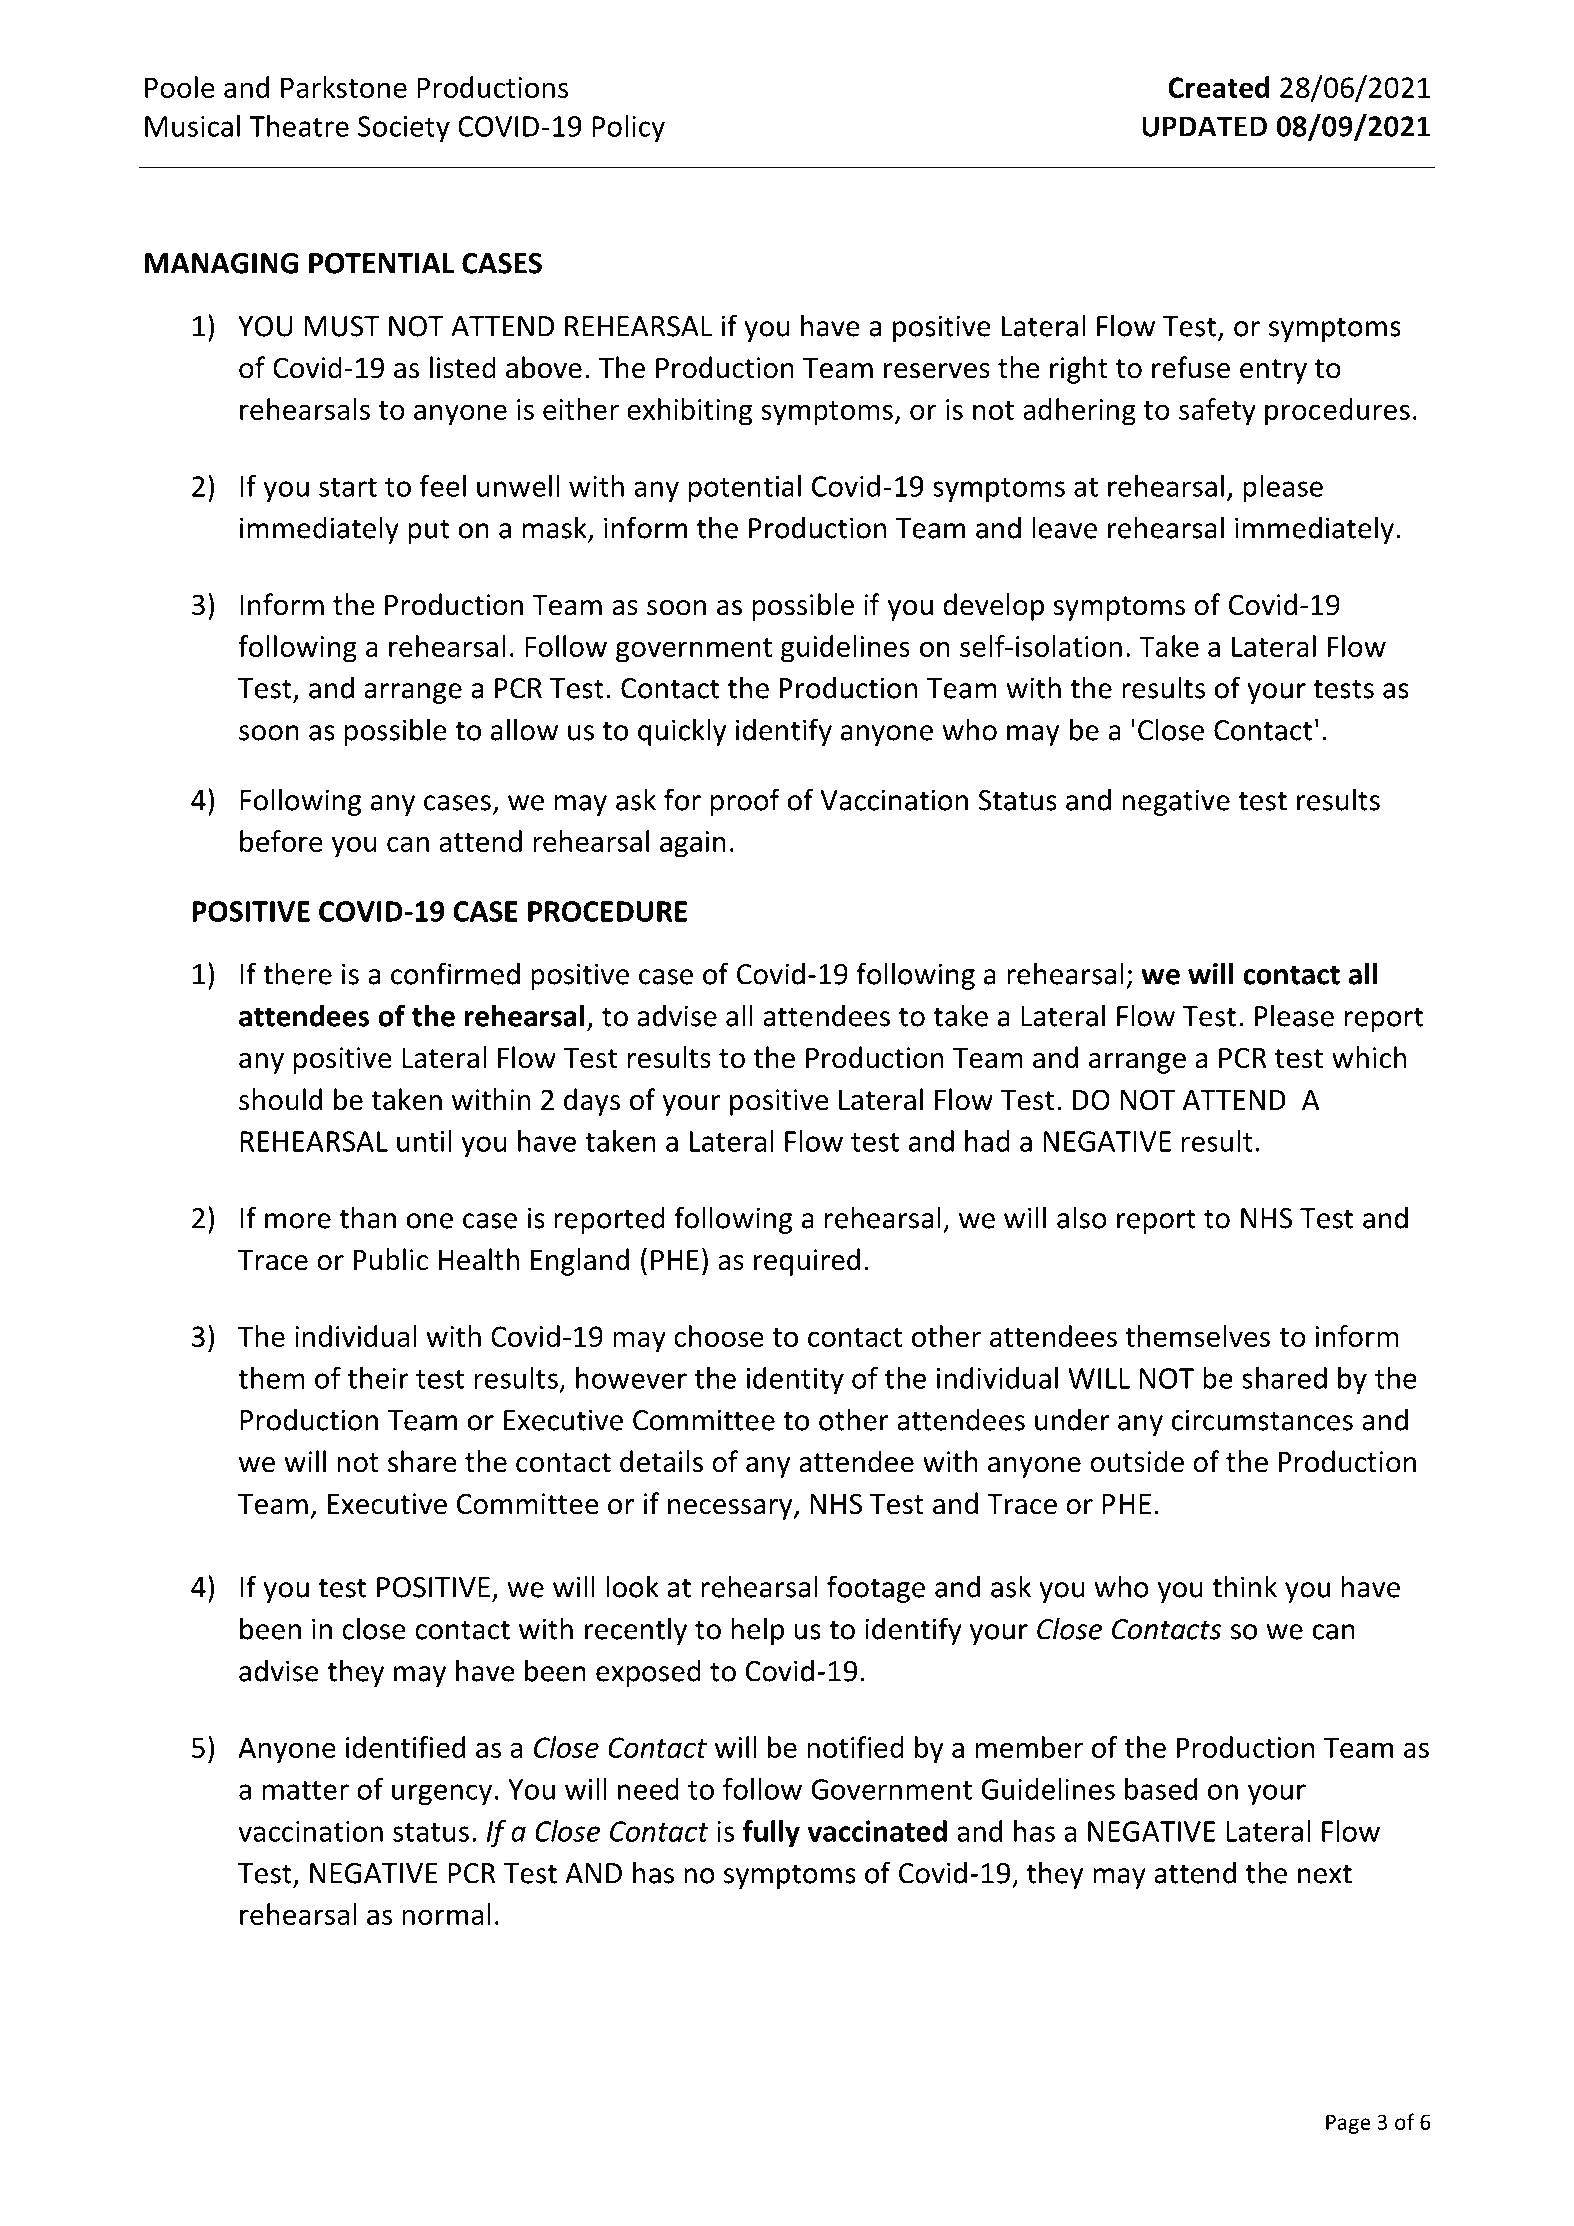 The height and width of the image is (2226, 1574). I want to click on fully, so click(771, 1833).
